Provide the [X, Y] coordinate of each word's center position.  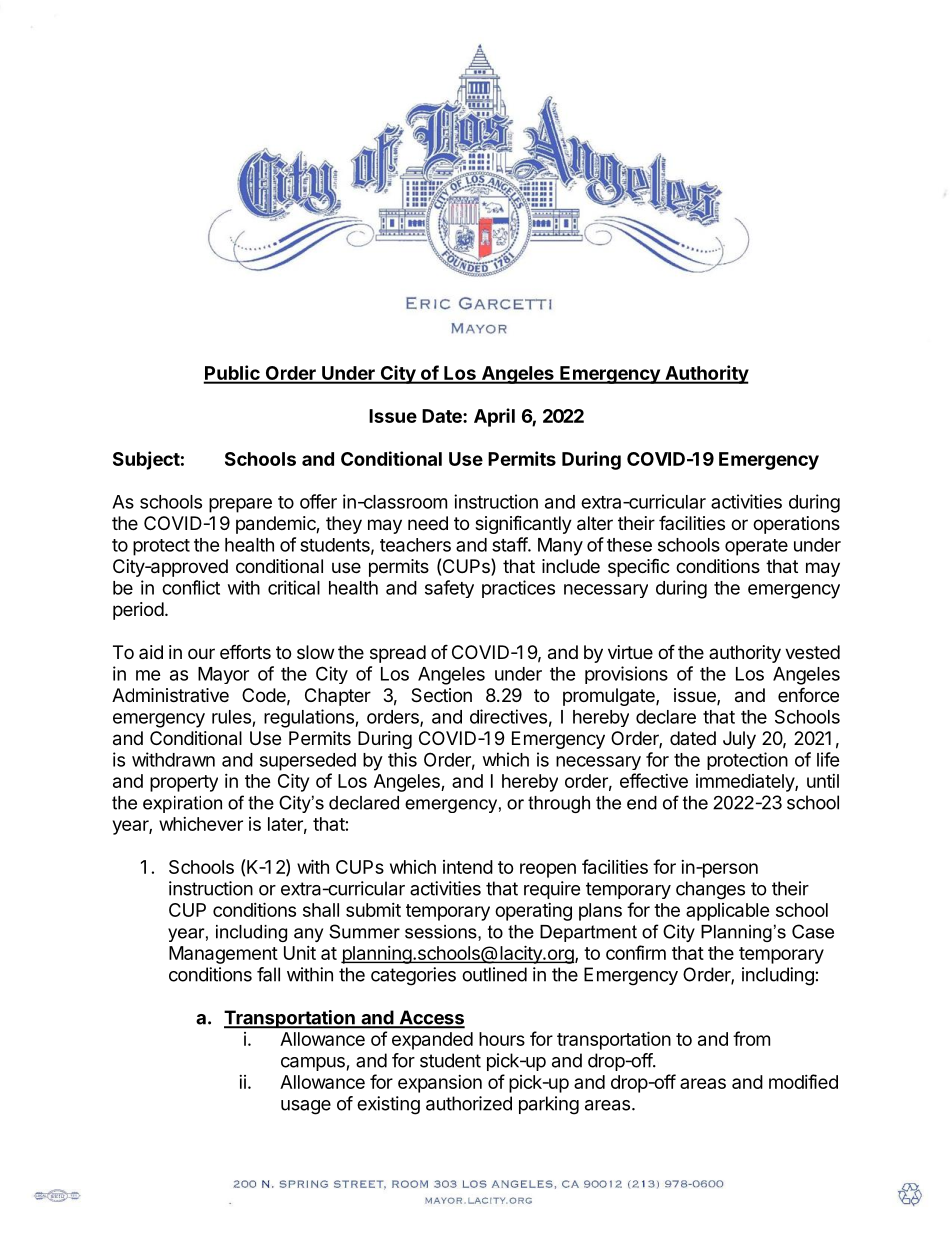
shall [321, 910]
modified [803, 1081]
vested [812, 652]
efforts [245, 651]
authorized [469, 1103]
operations [796, 525]
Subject [146, 460]
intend [468, 867]
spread [398, 654]
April [494, 417]
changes [710, 890]
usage [306, 1107]
